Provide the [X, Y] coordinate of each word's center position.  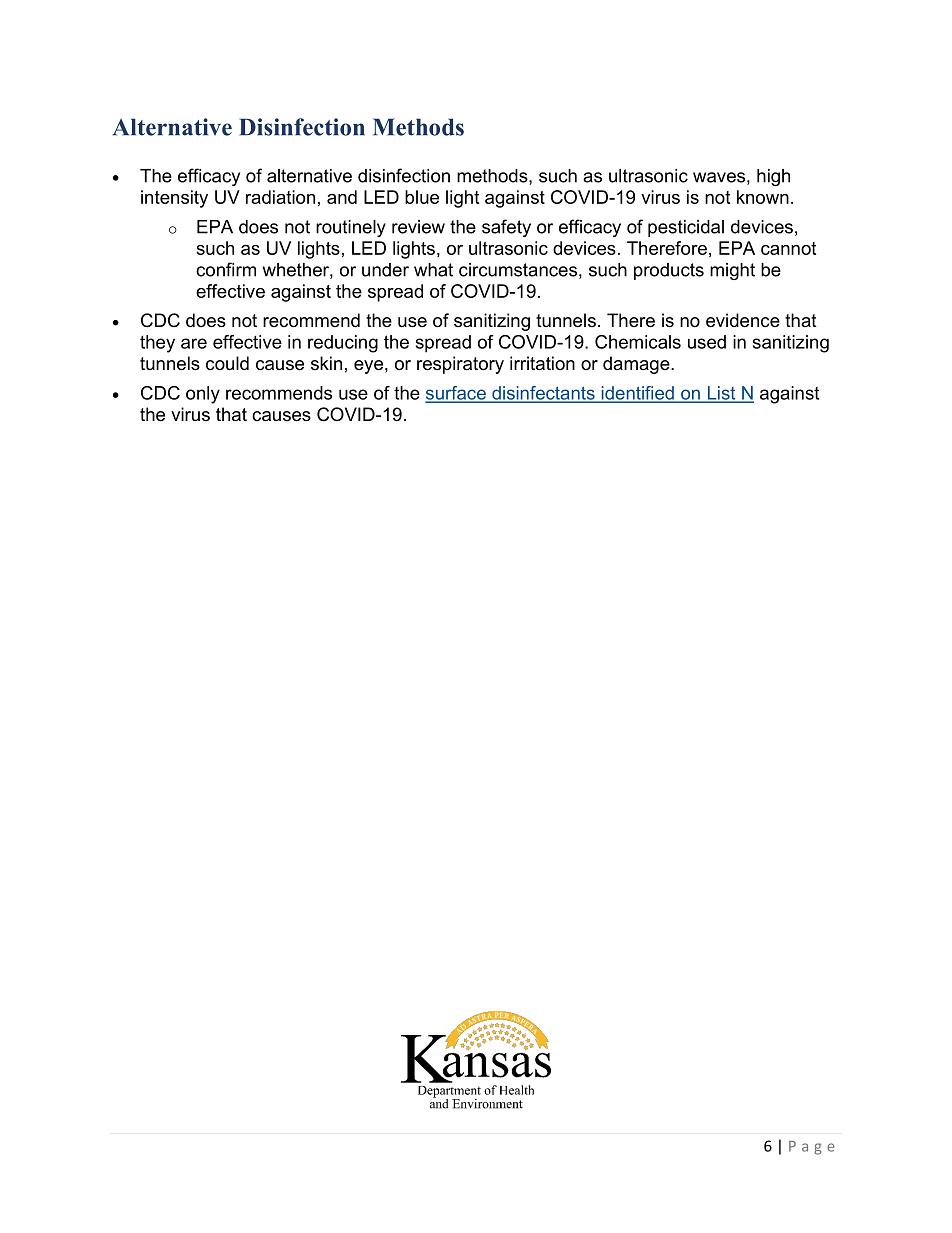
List [721, 394]
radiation [280, 197]
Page [811, 1148]
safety [506, 228]
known [763, 197]
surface [456, 394]
